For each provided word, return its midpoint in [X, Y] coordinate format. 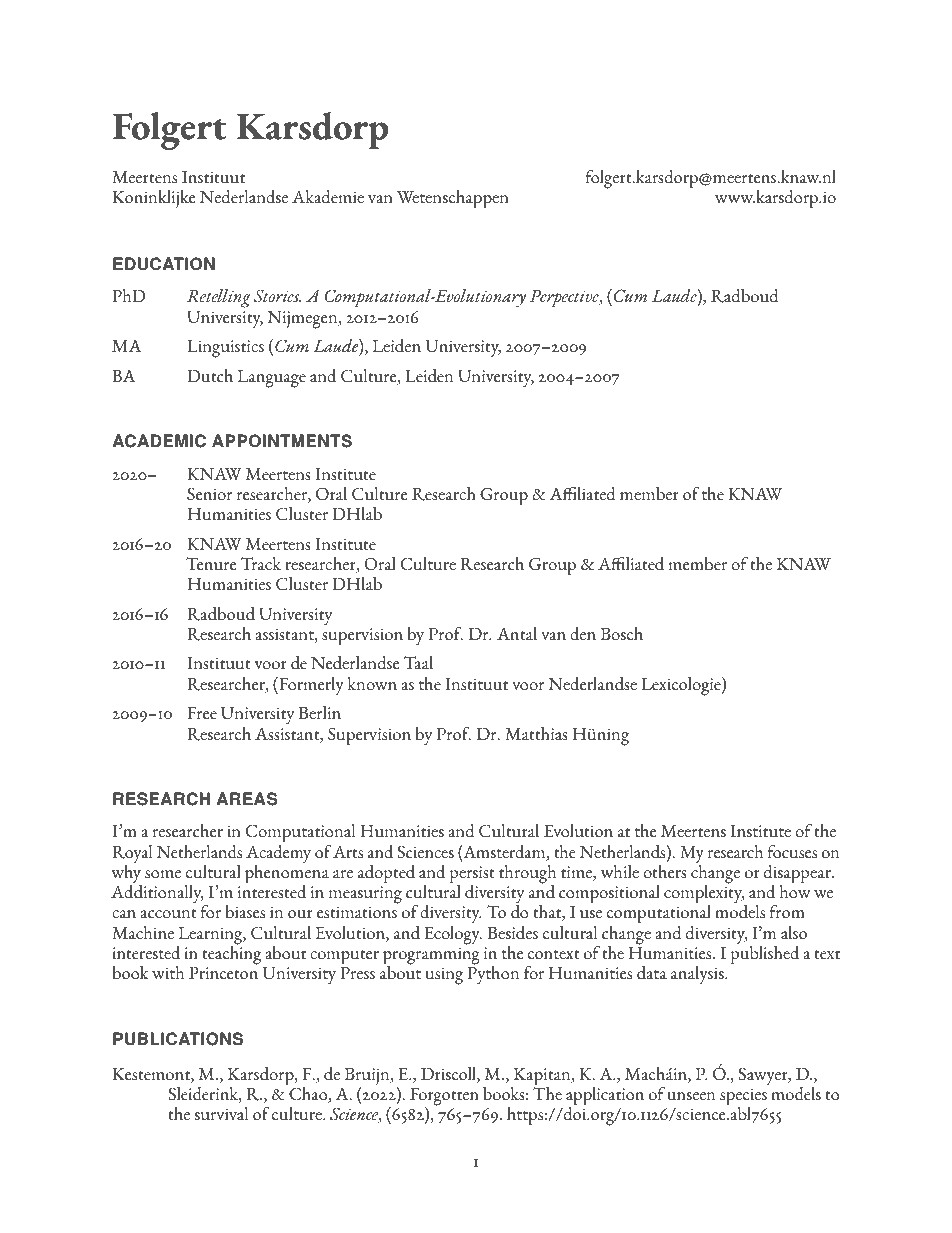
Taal [418, 663]
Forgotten [444, 1098]
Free [202, 713]
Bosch [622, 634]
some [163, 874]
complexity [704, 894]
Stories [277, 296]
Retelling [219, 298]
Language [272, 379]
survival [221, 1114]
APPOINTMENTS [282, 441]
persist [472, 876]
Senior [209, 494]
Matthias [536, 734]
